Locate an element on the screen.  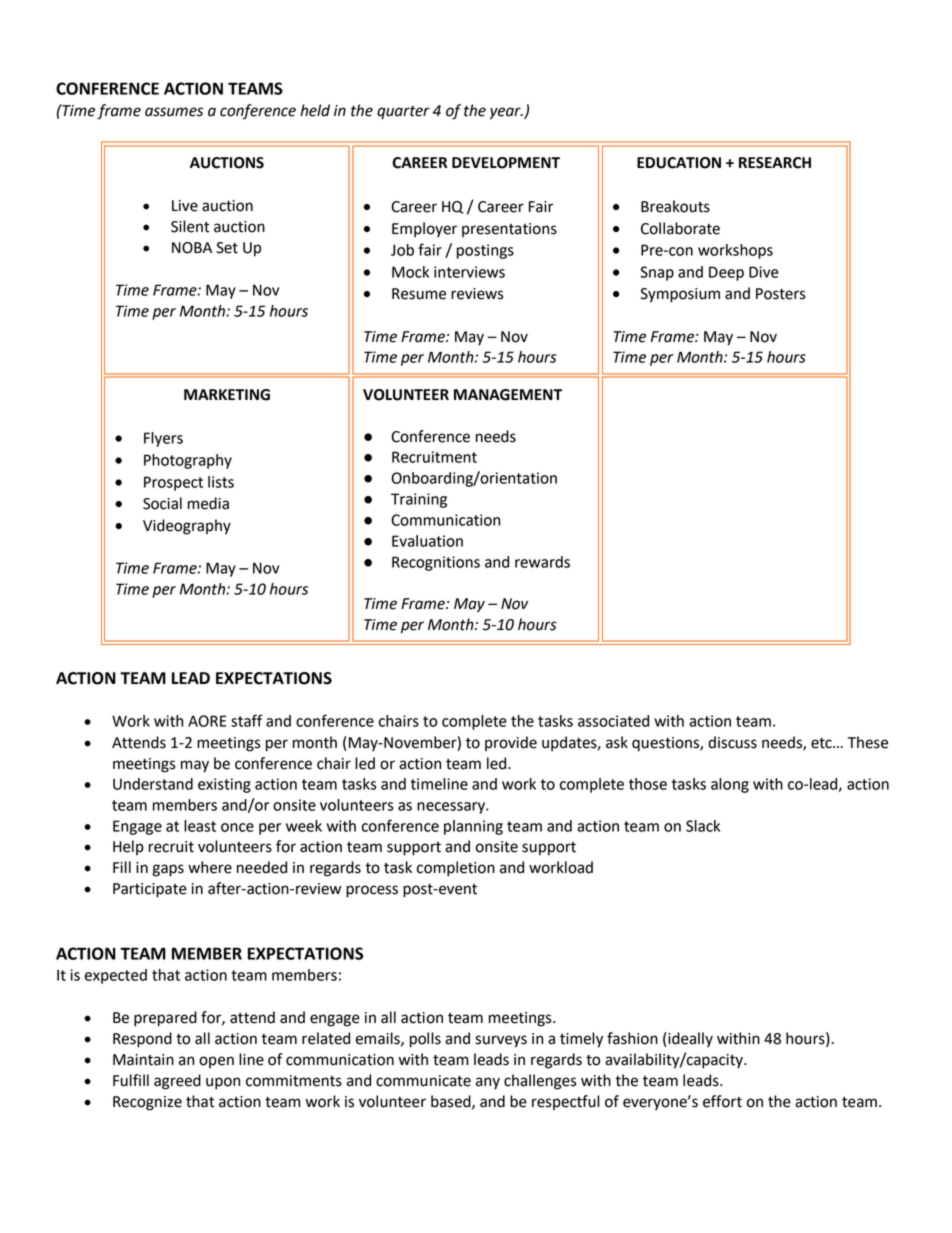
RESEARCH is located at coordinates (775, 163).
